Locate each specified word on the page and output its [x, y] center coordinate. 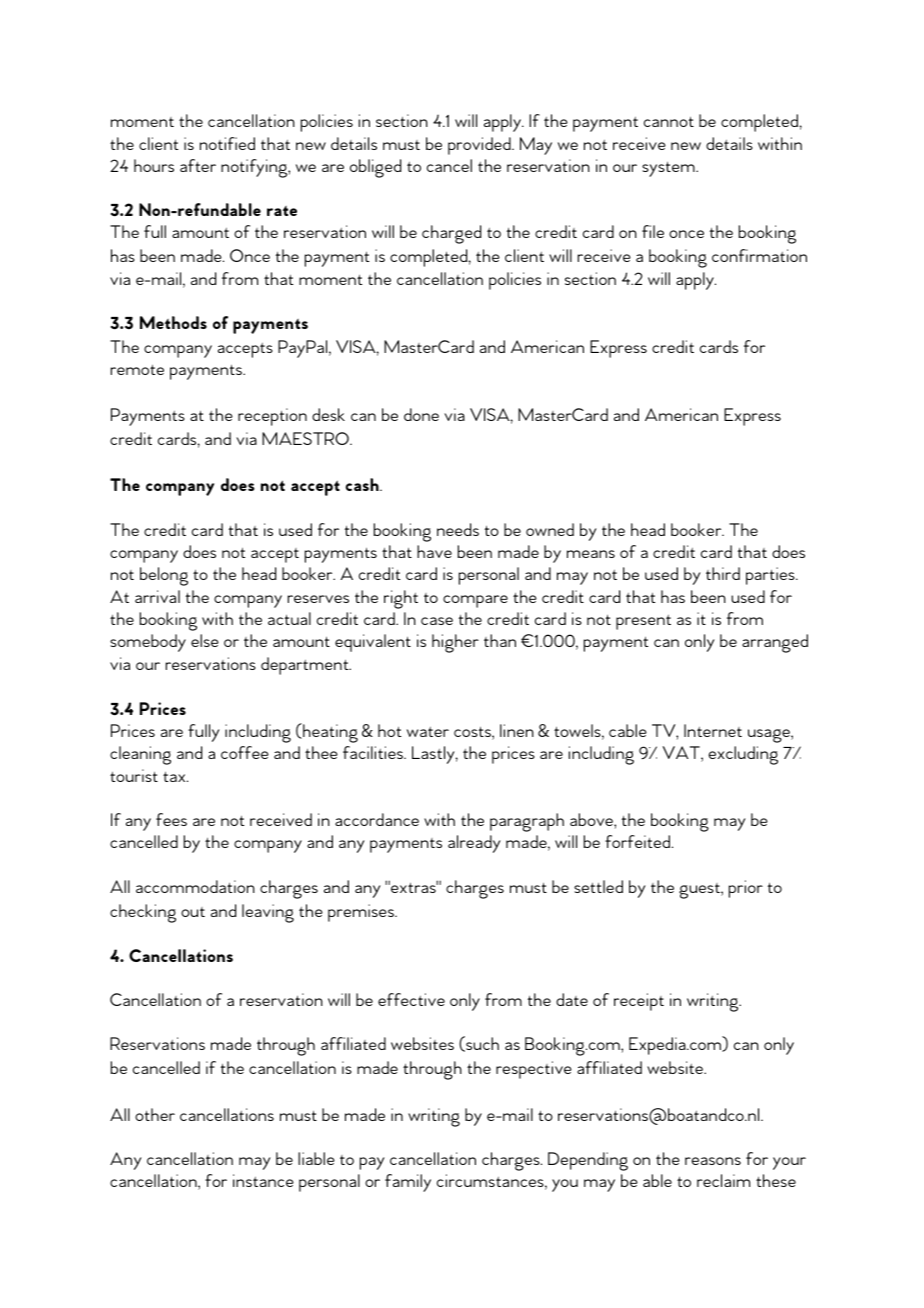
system [669, 169]
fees [171, 819]
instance [263, 1180]
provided [480, 146]
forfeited [639, 841]
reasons [713, 1161]
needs [458, 529]
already [474, 844]
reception [272, 417]
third [723, 573]
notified [227, 143]
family [408, 1183]
